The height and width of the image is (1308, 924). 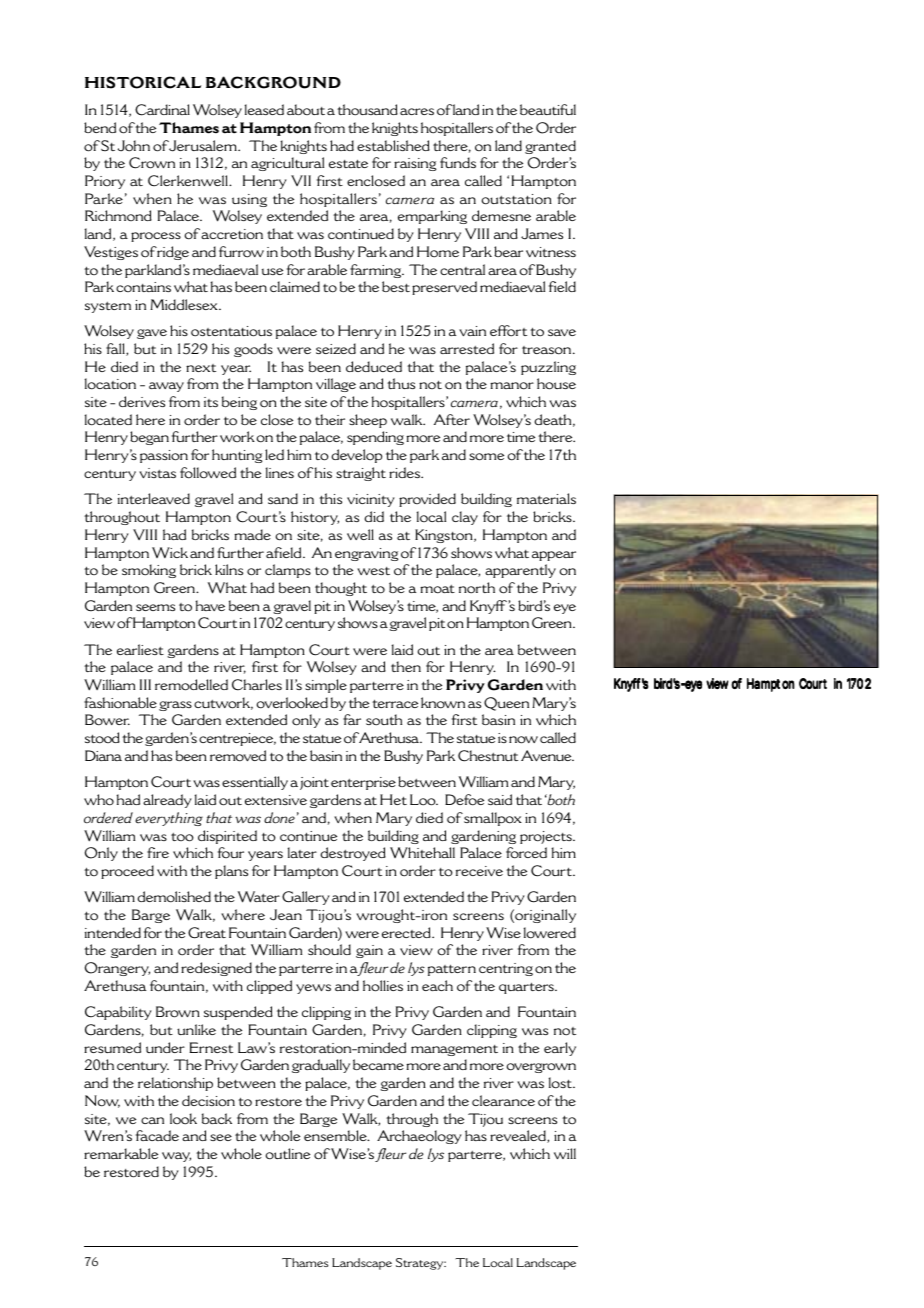 I want to click on beautiful, so click(x=548, y=109).
